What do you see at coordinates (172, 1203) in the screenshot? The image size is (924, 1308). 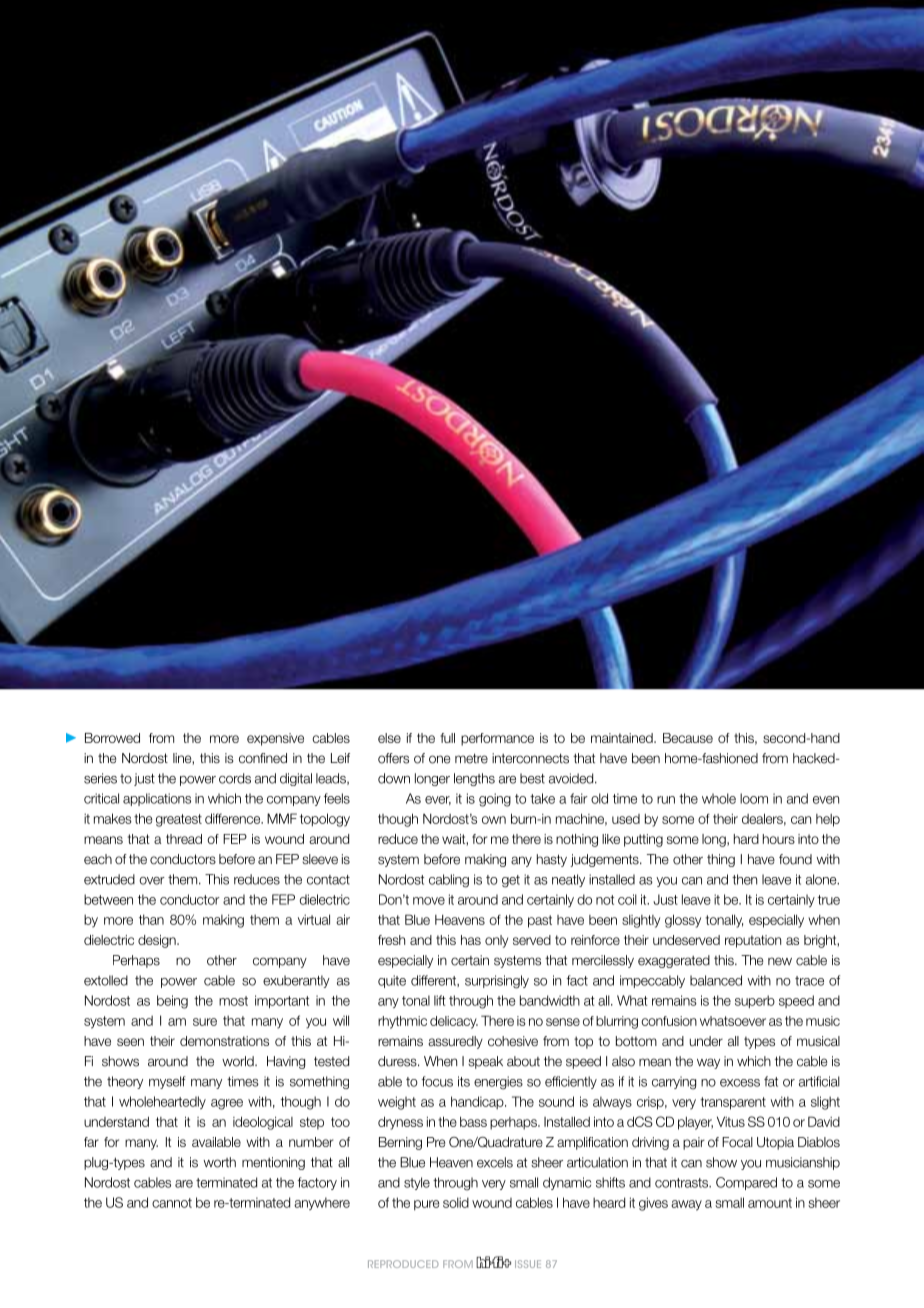 I see `cannot` at bounding box center [172, 1203].
